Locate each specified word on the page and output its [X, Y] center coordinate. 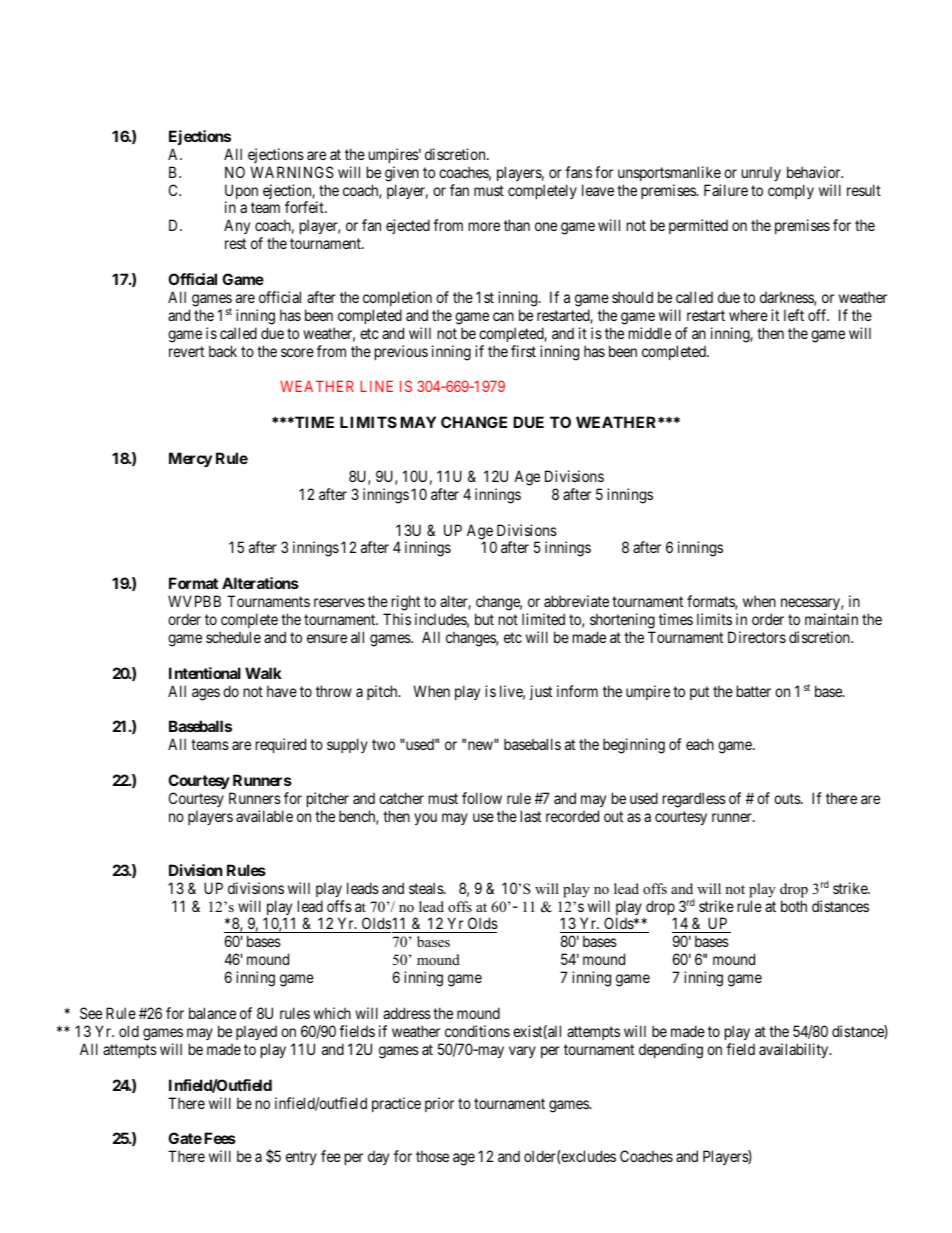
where [748, 315]
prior [439, 1104]
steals [427, 888]
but [484, 619]
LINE [376, 386]
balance [212, 1013]
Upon [241, 193]
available [264, 816]
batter [754, 691]
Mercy [190, 459]
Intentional [205, 673]
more [484, 226]
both [794, 906]
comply [791, 191]
